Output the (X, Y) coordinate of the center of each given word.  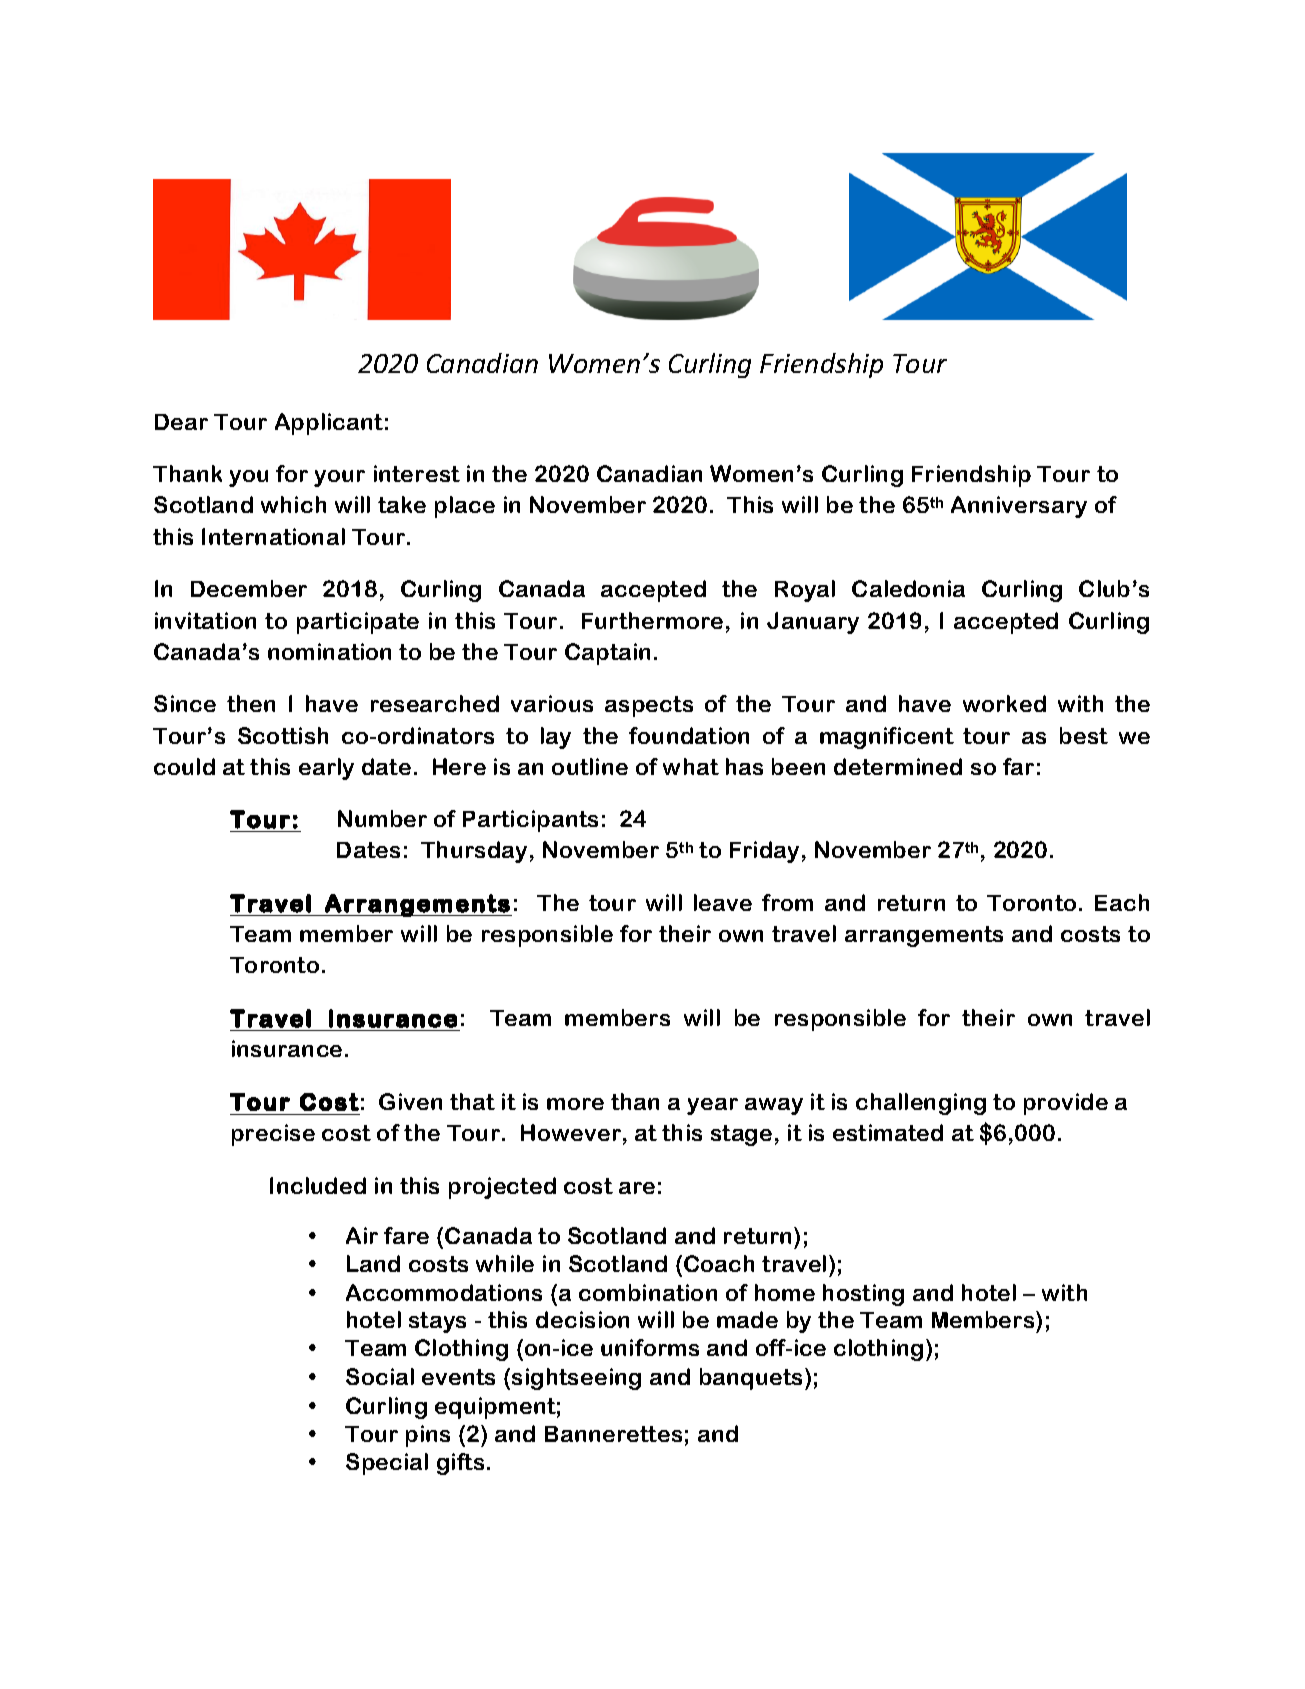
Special (387, 1464)
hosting (863, 1295)
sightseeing (576, 1379)
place (465, 507)
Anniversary (1019, 507)
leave (723, 902)
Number (382, 818)
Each (1122, 902)
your (339, 478)
